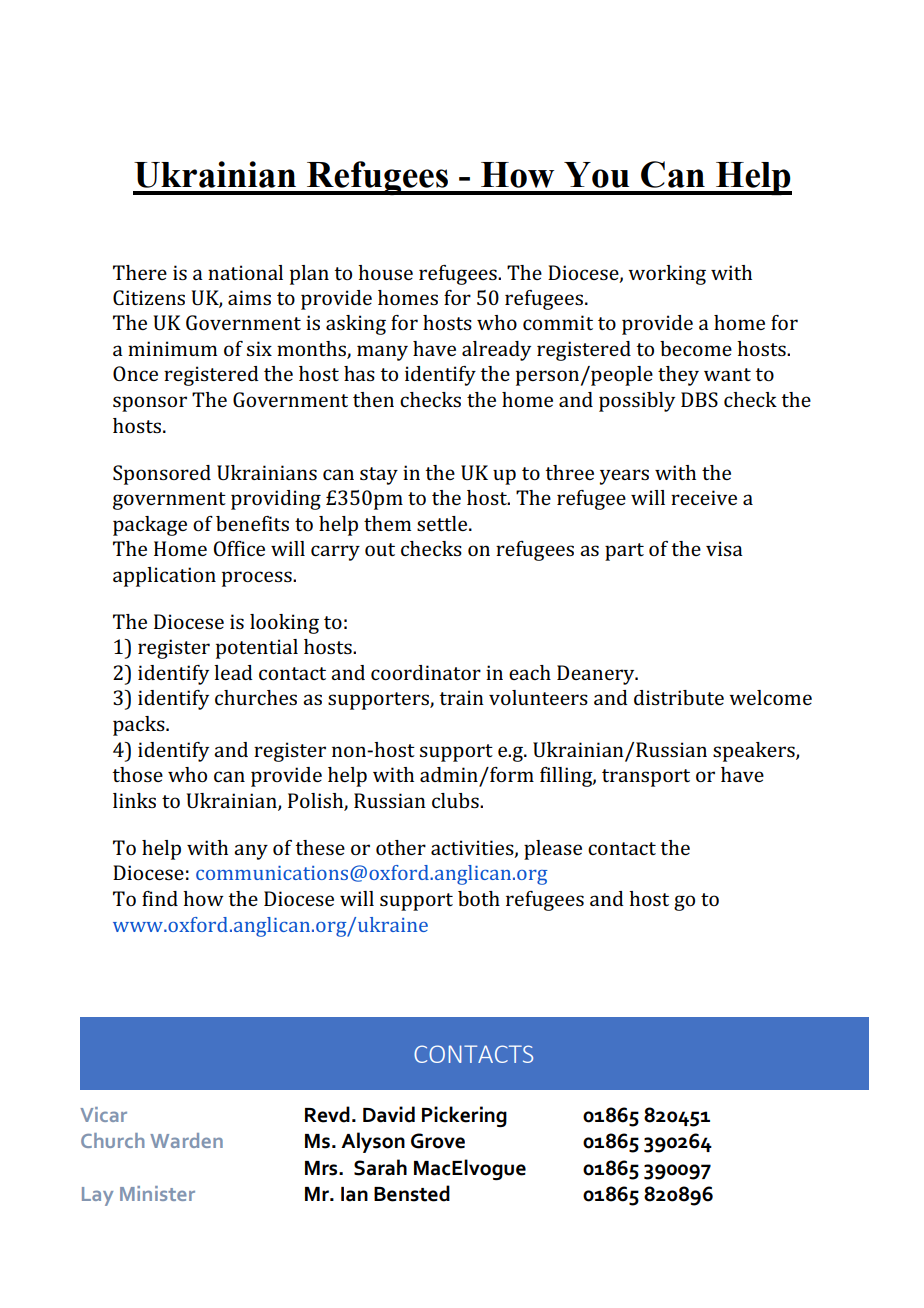  I want to click on Grove, so click(438, 1141).
